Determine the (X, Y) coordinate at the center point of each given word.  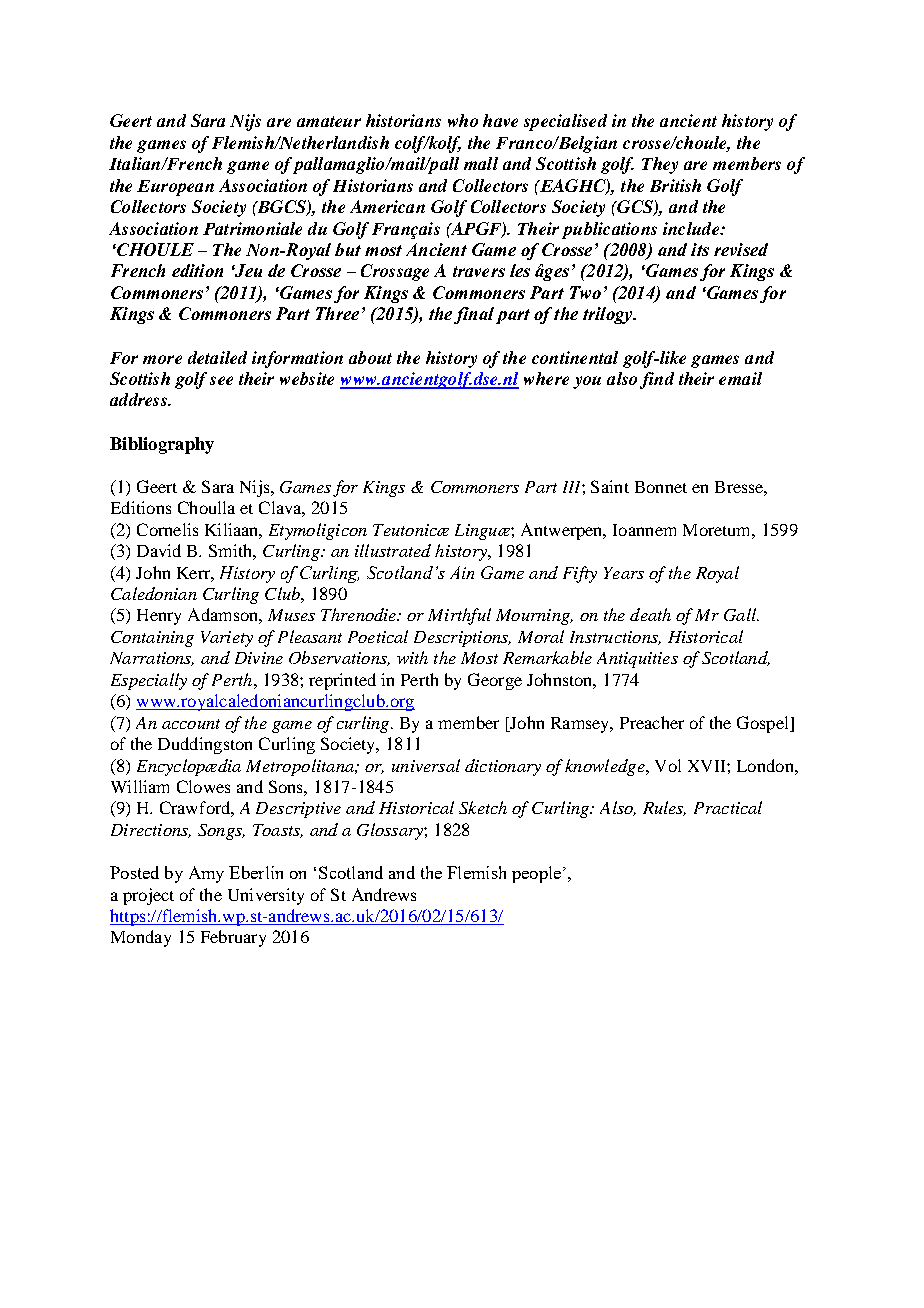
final (474, 315)
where (546, 378)
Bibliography (162, 445)
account (191, 724)
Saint (610, 486)
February (233, 938)
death (650, 614)
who (463, 120)
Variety (227, 639)
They (660, 165)
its (700, 249)
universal (426, 765)
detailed (217, 357)
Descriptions (462, 639)
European (175, 188)
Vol (668, 765)
